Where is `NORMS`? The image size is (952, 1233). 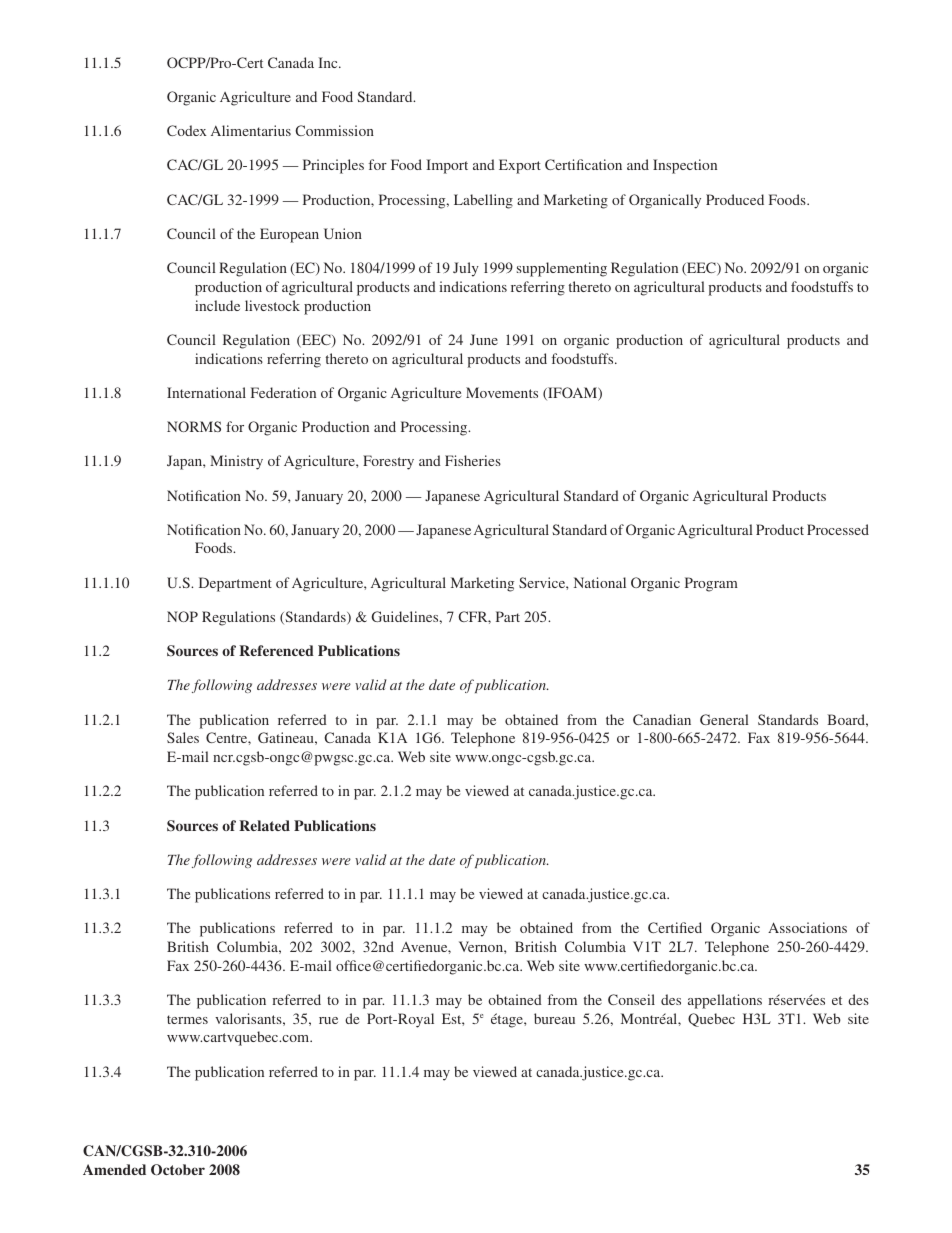 NORMS is located at coordinates (194, 426).
